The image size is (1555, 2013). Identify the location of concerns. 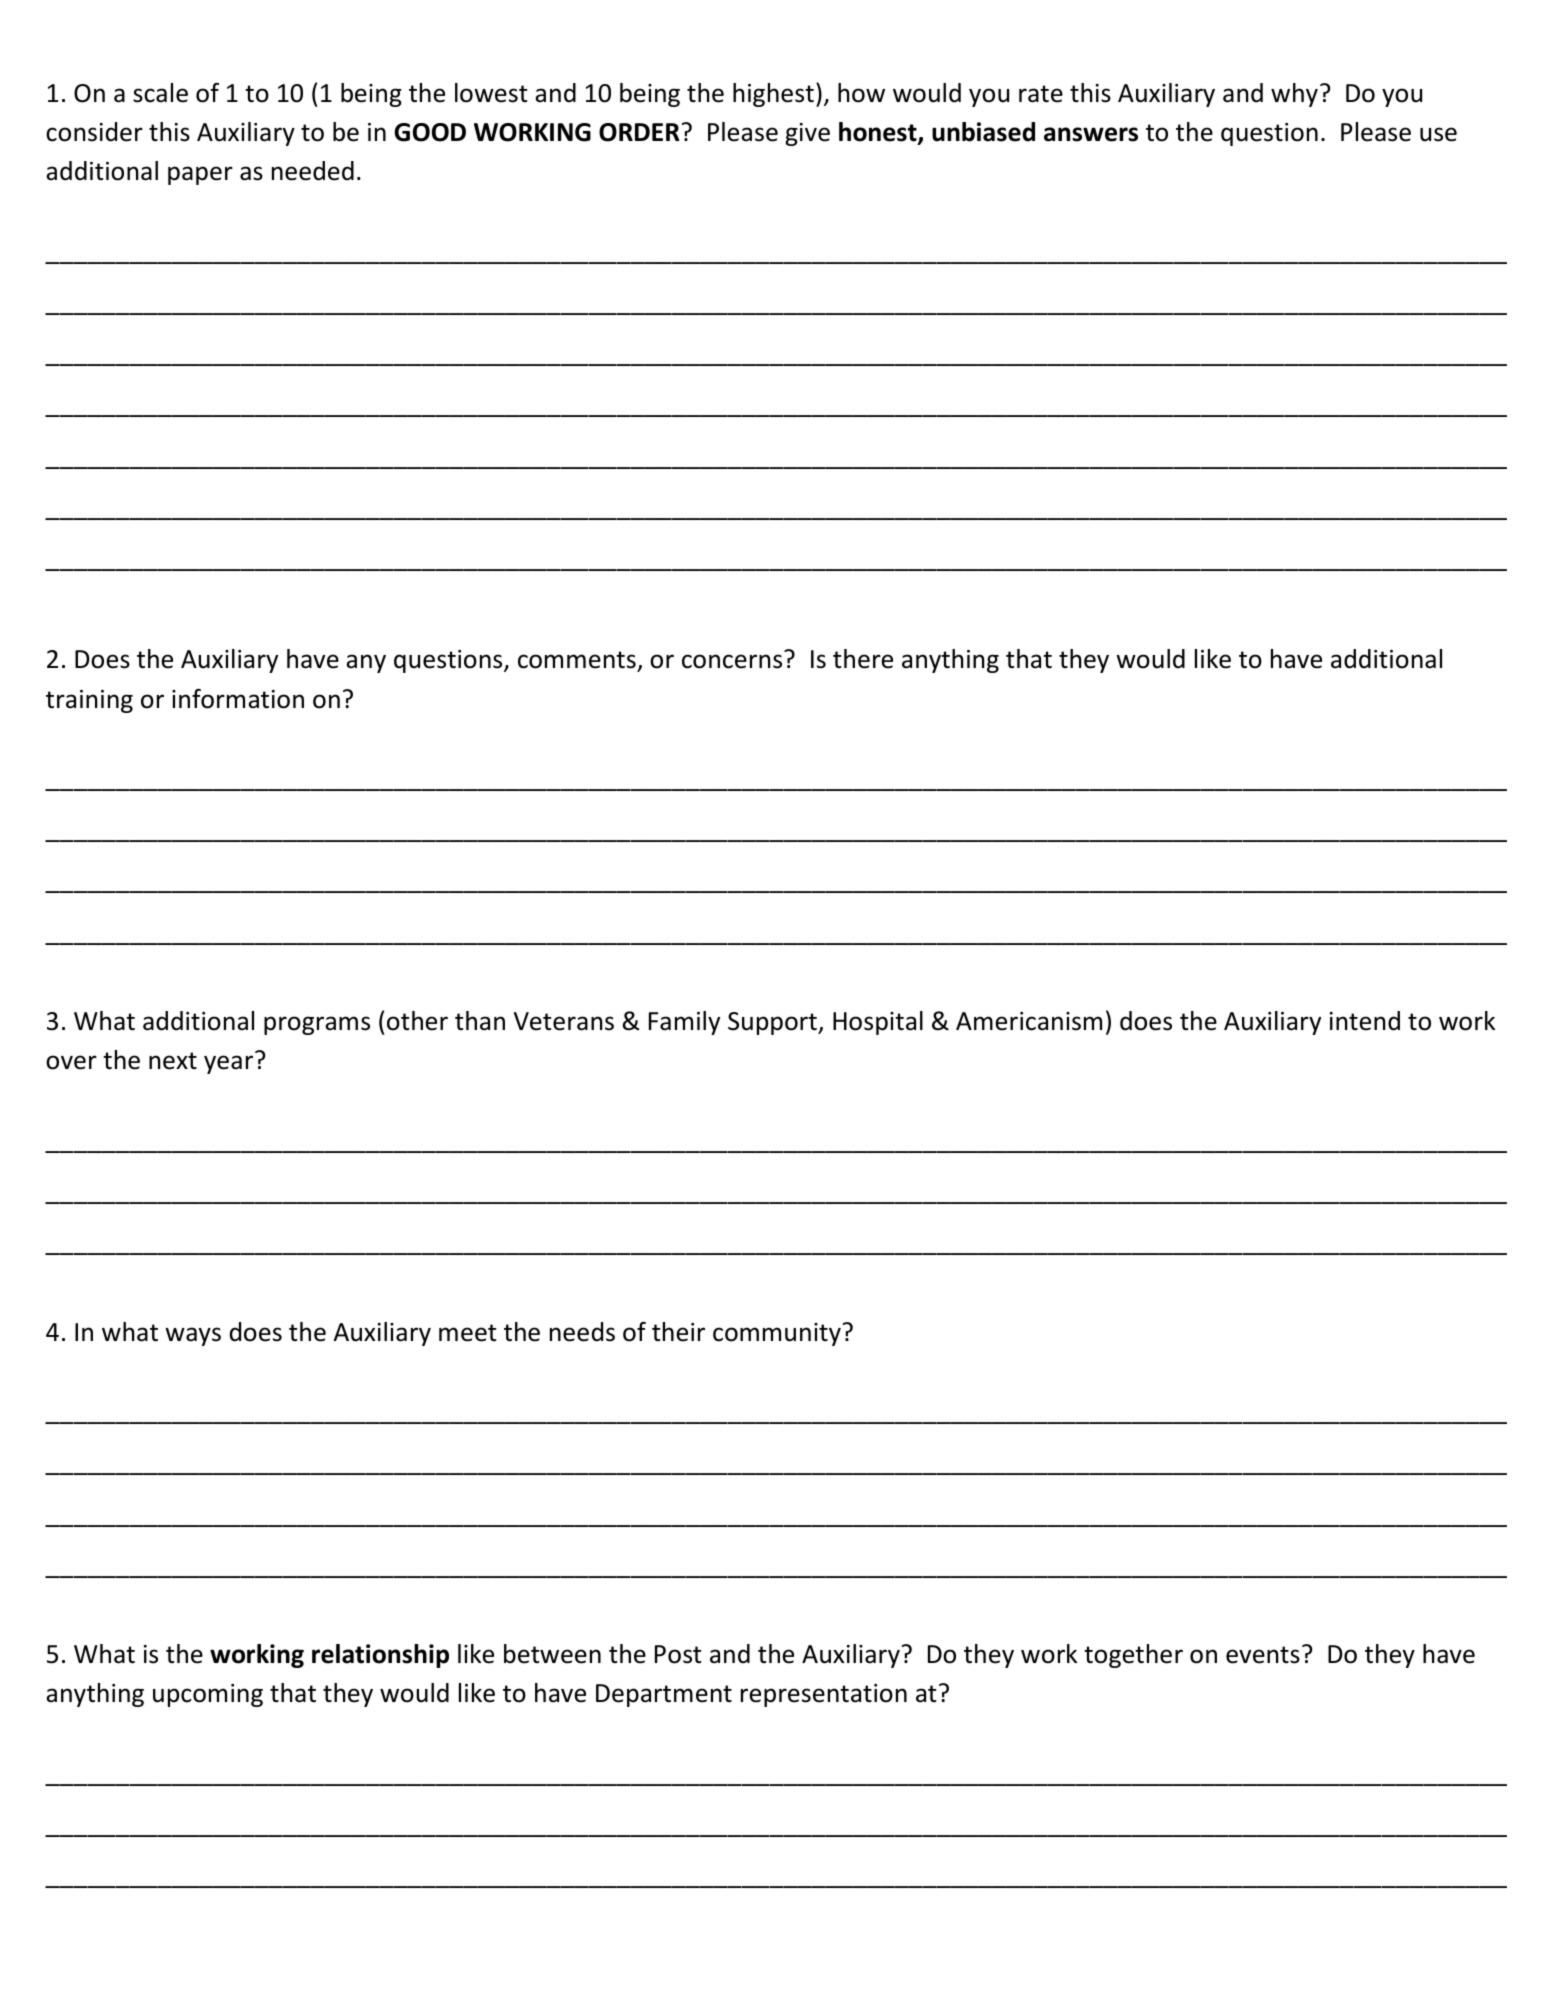
(732, 661).
